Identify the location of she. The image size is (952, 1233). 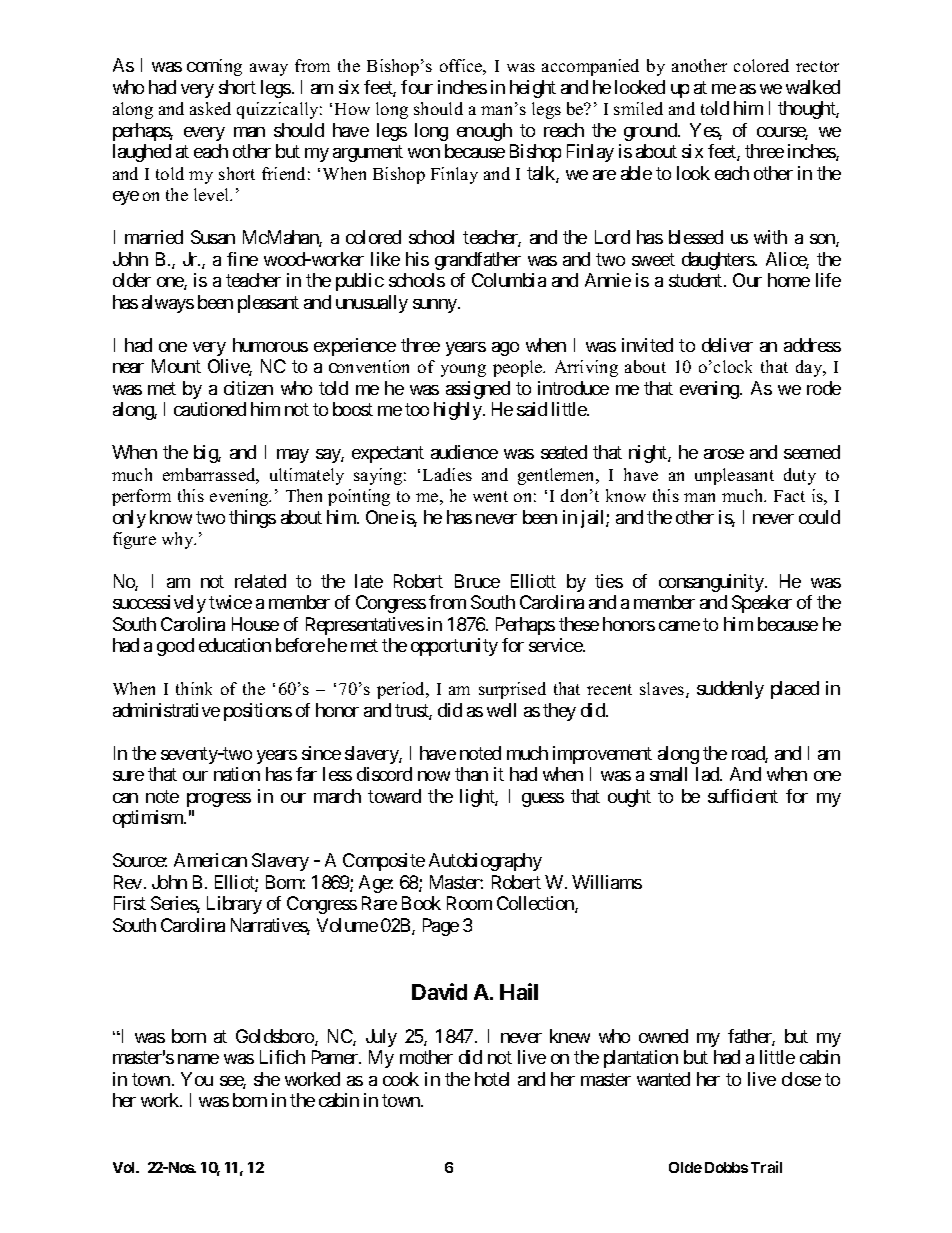
(267, 1079).
